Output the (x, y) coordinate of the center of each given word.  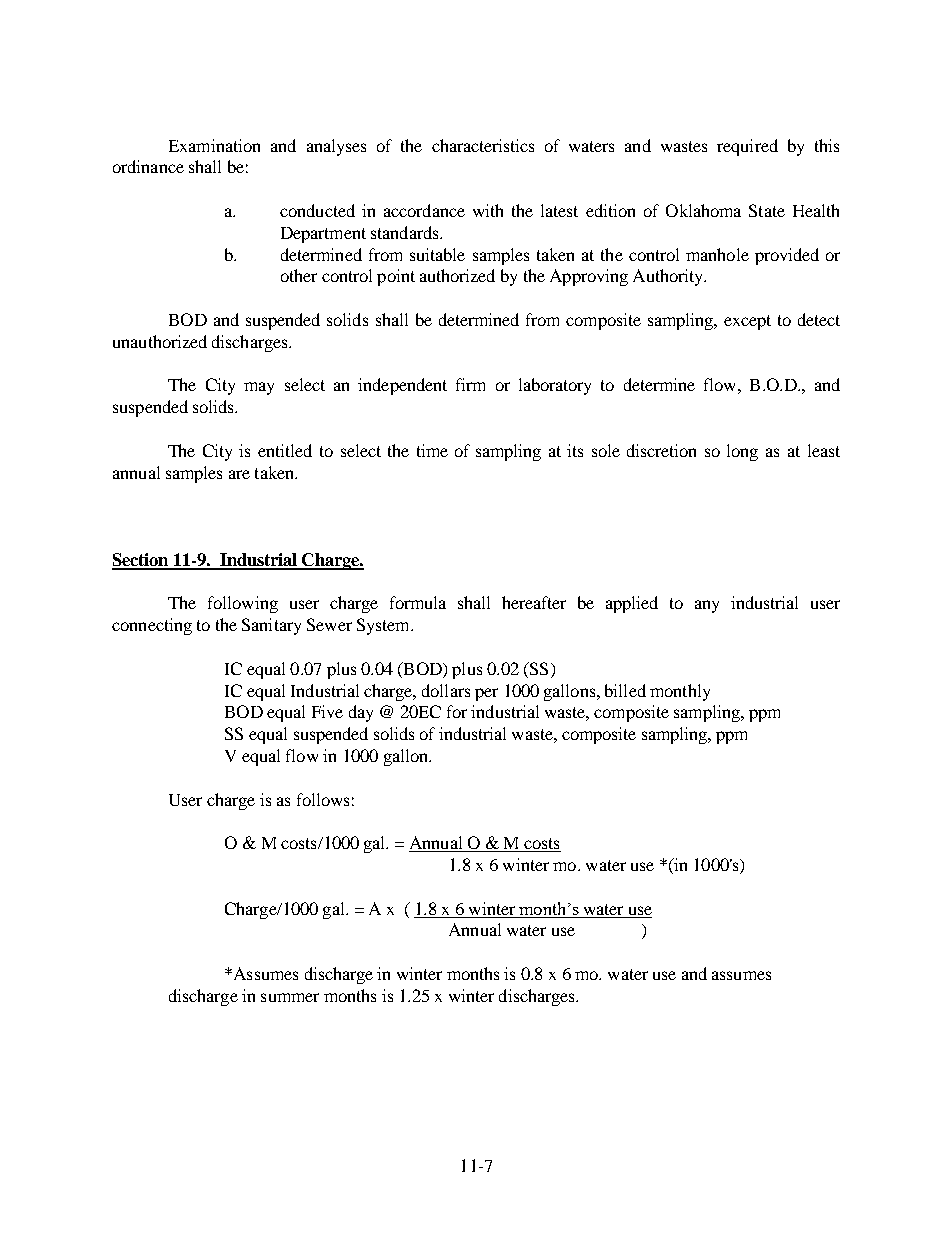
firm (470, 384)
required (747, 147)
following (243, 604)
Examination (214, 145)
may (259, 388)
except (747, 322)
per (486, 694)
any (707, 606)
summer (290, 997)
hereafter (534, 602)
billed (625, 690)
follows (323, 799)
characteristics (483, 145)
